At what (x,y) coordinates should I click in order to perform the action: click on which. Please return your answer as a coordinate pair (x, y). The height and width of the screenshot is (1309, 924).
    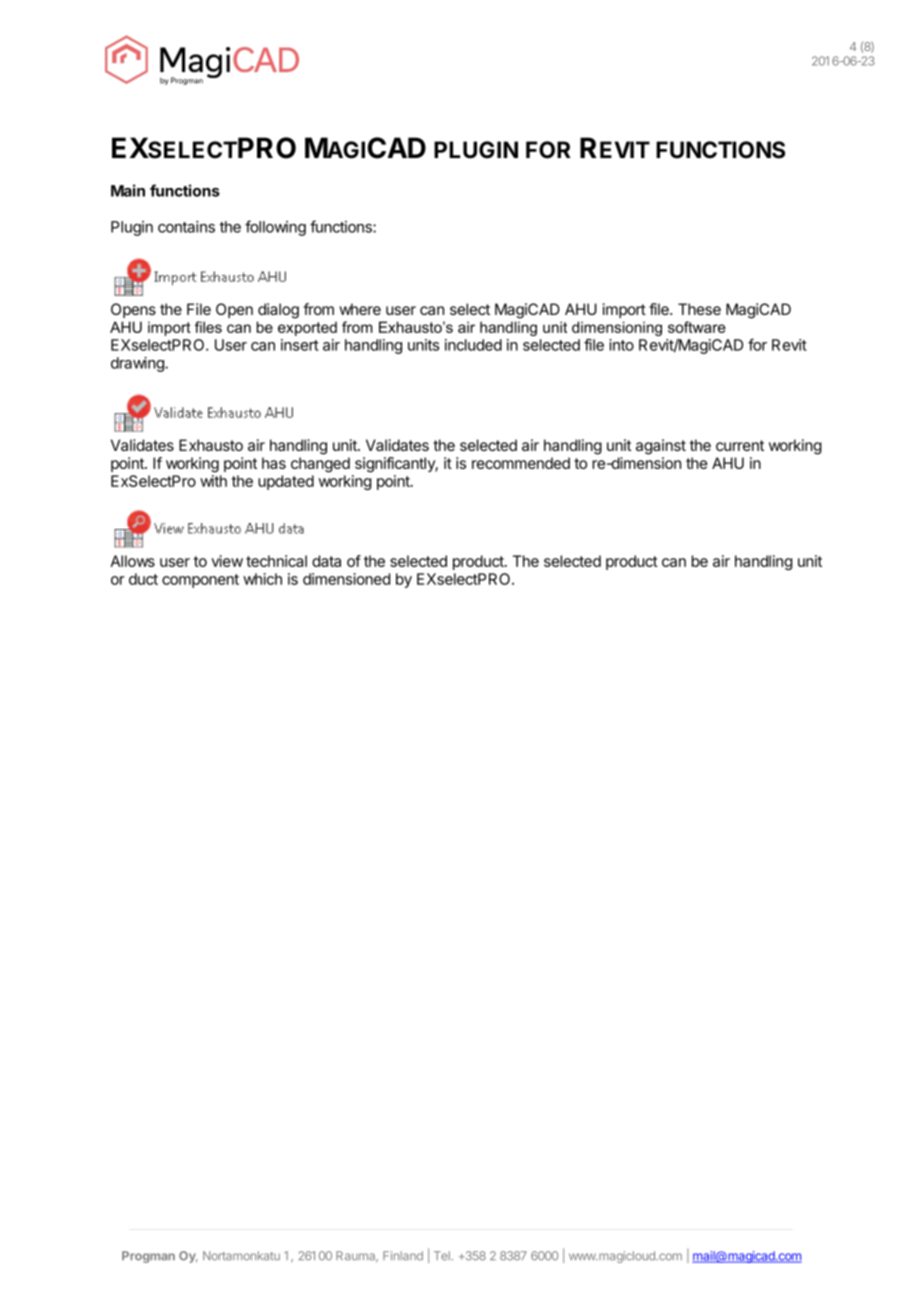
    Looking at the image, I should click on (262, 579).
